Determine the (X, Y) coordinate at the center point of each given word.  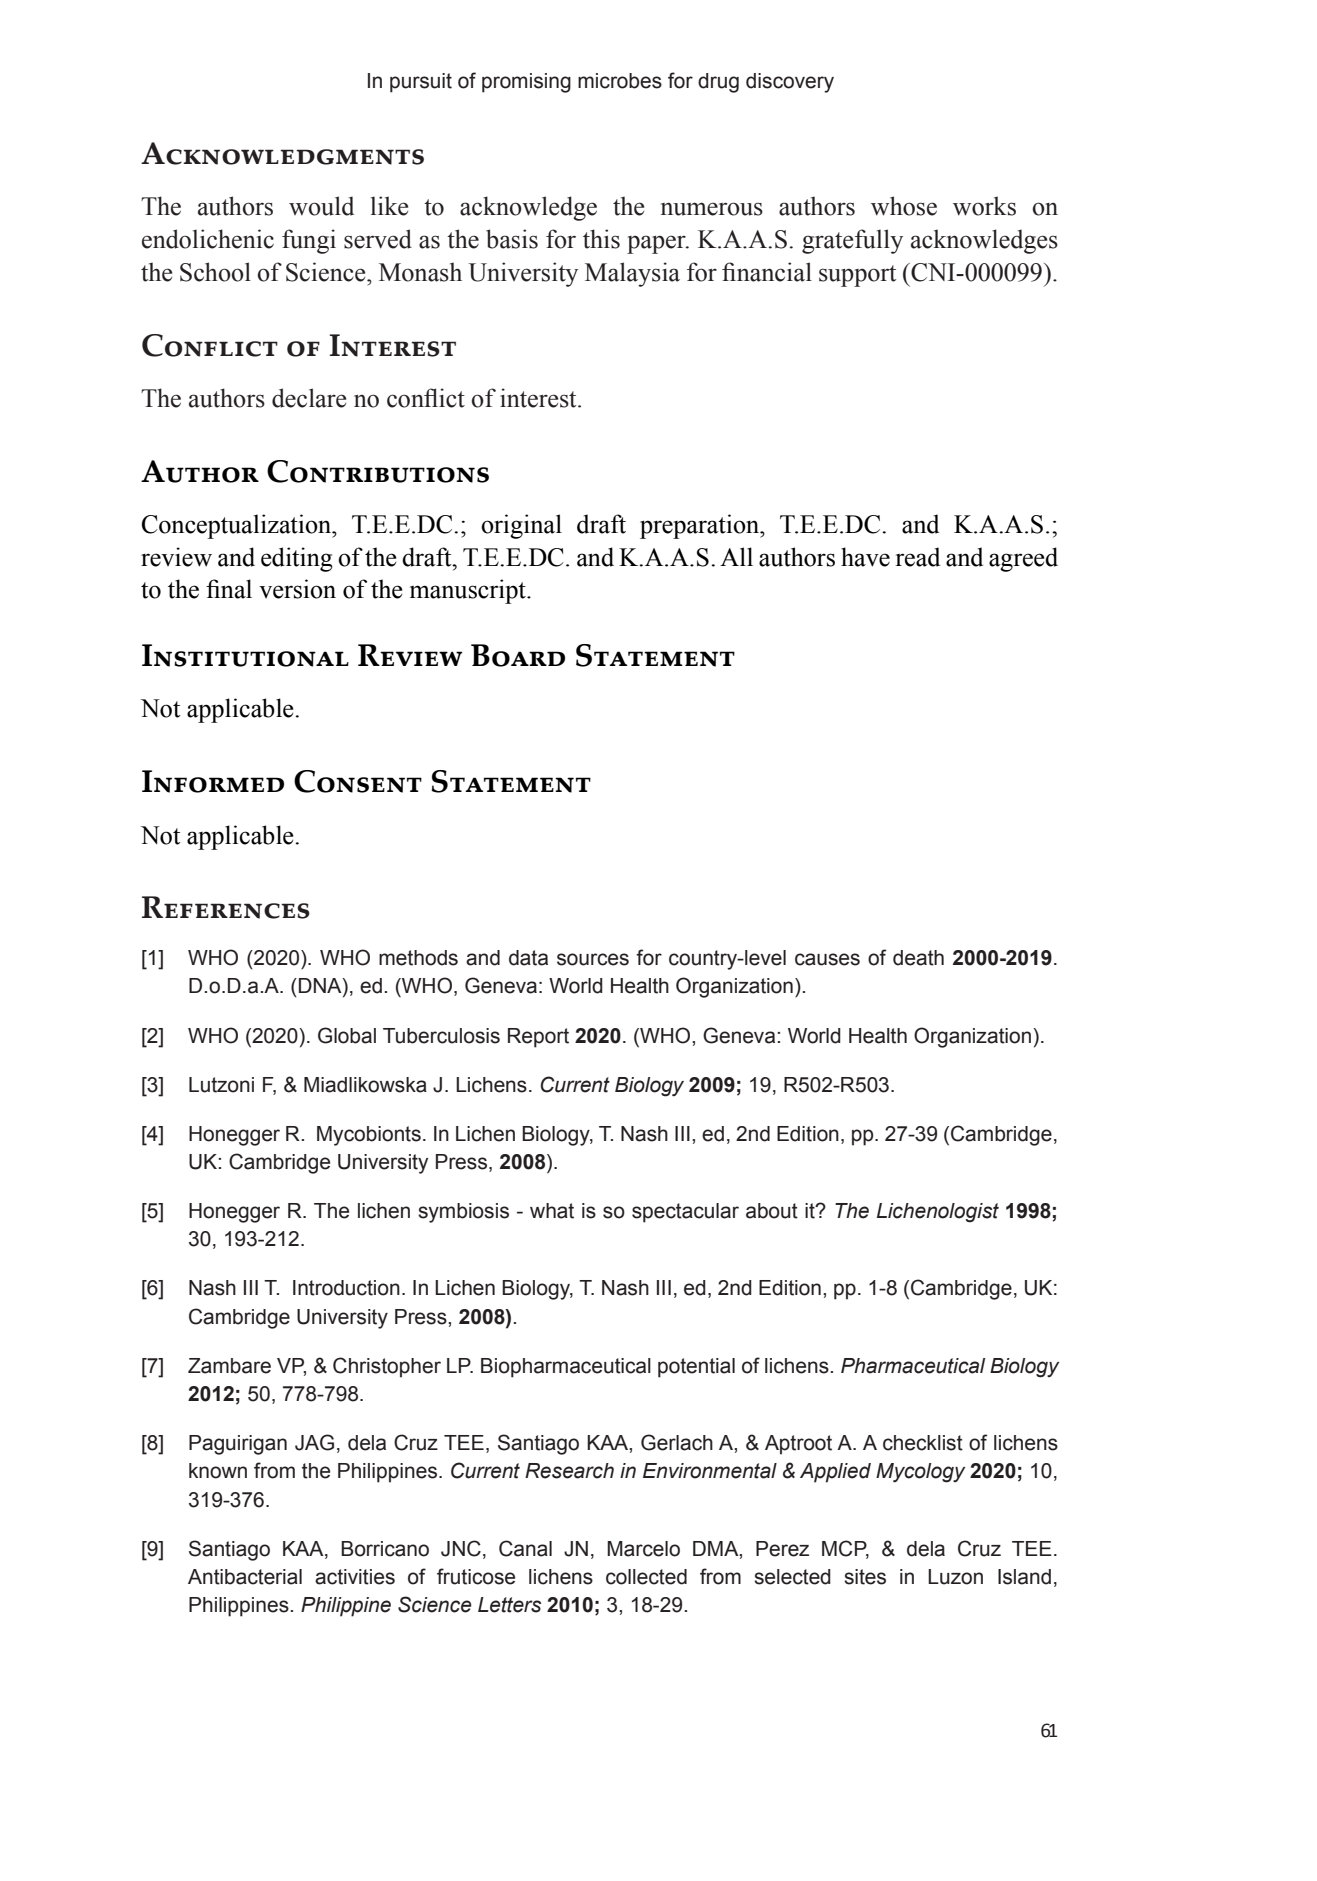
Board (518, 655)
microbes (620, 81)
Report (538, 1038)
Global (347, 1035)
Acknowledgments (282, 153)
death (918, 958)
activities (355, 1577)
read (918, 557)
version (297, 589)
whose (904, 206)
